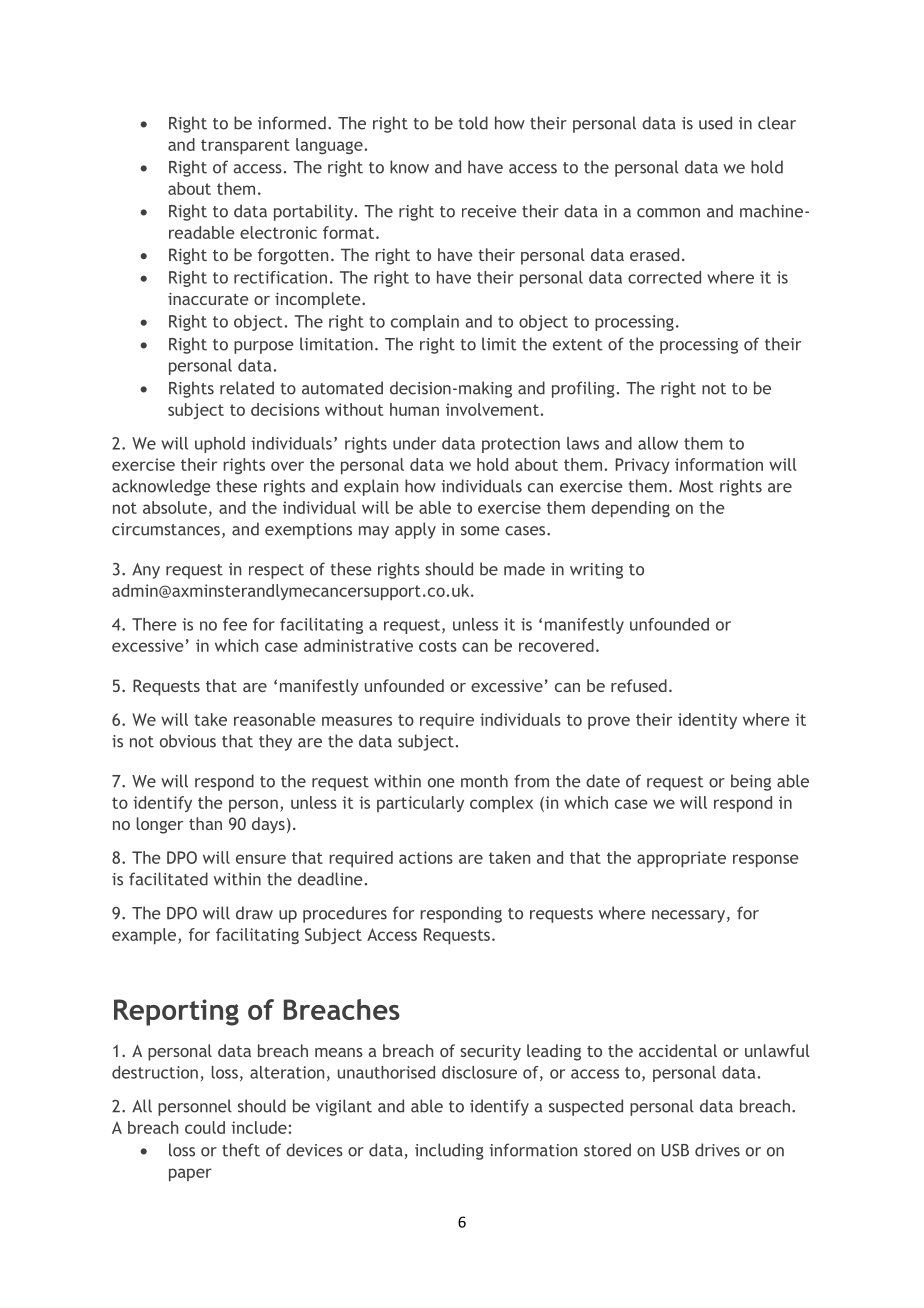 The width and height of the screenshot is (924, 1308). Describe the element at coordinates (438, 646) in the screenshot. I see `costs` at that location.
